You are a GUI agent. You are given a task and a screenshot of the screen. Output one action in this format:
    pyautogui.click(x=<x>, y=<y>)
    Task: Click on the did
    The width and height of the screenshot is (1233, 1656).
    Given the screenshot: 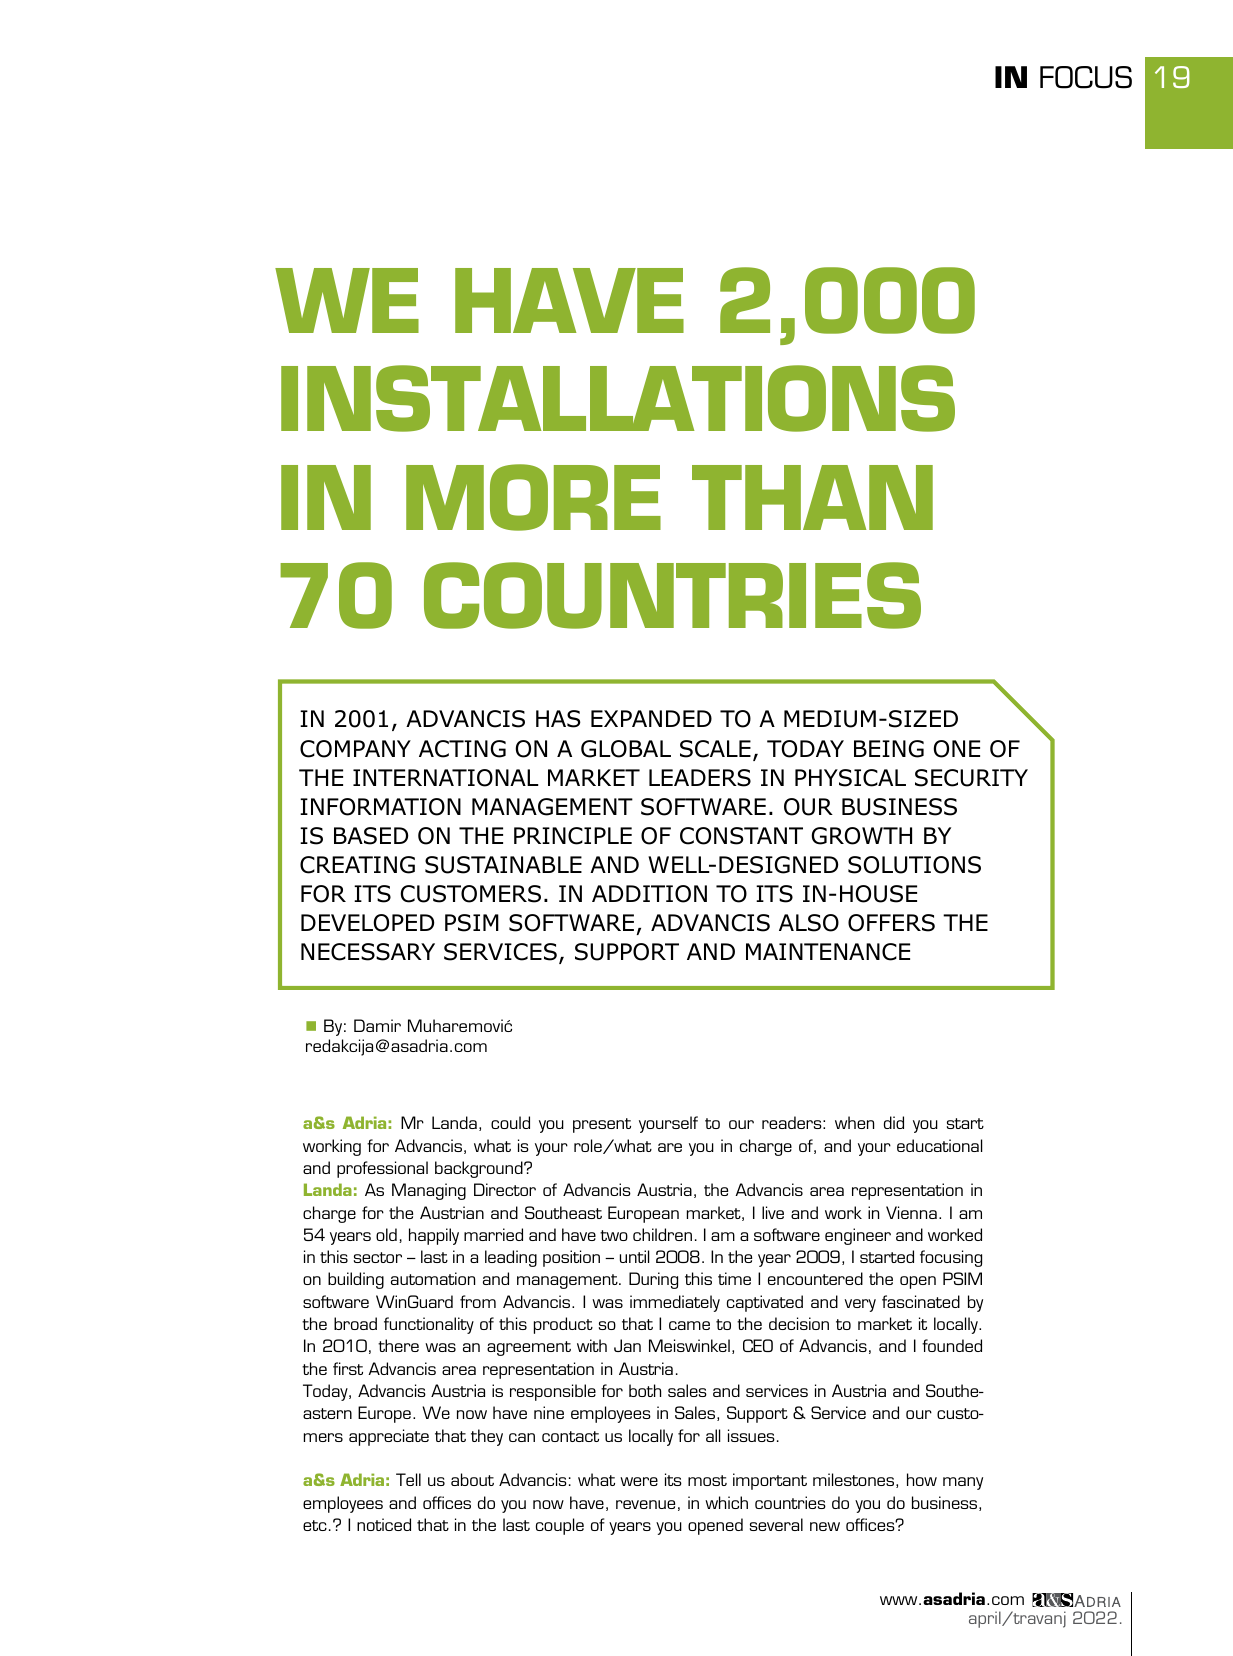 What is the action you would take?
    pyautogui.click(x=894, y=1122)
